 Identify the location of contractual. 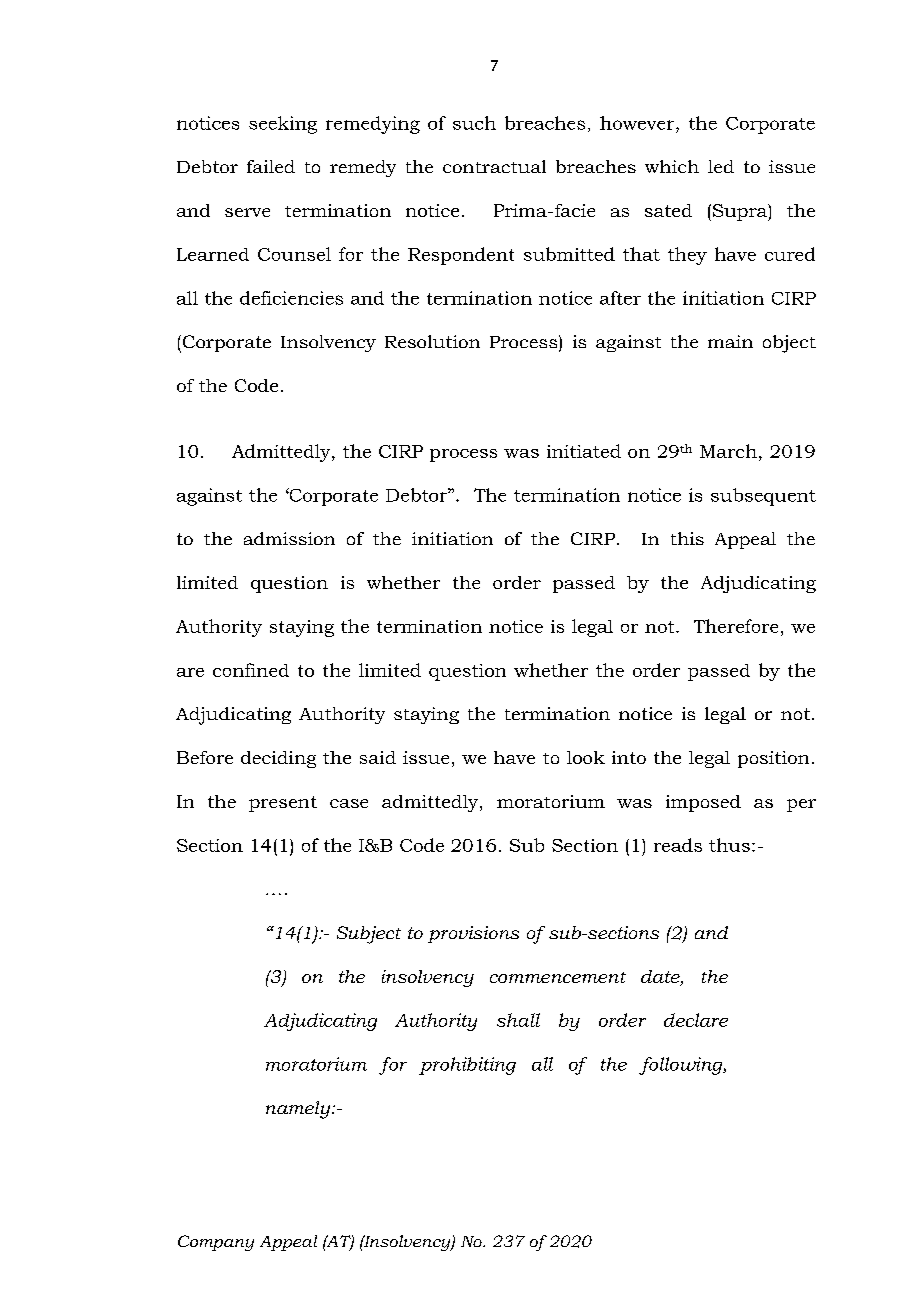
(494, 166).
